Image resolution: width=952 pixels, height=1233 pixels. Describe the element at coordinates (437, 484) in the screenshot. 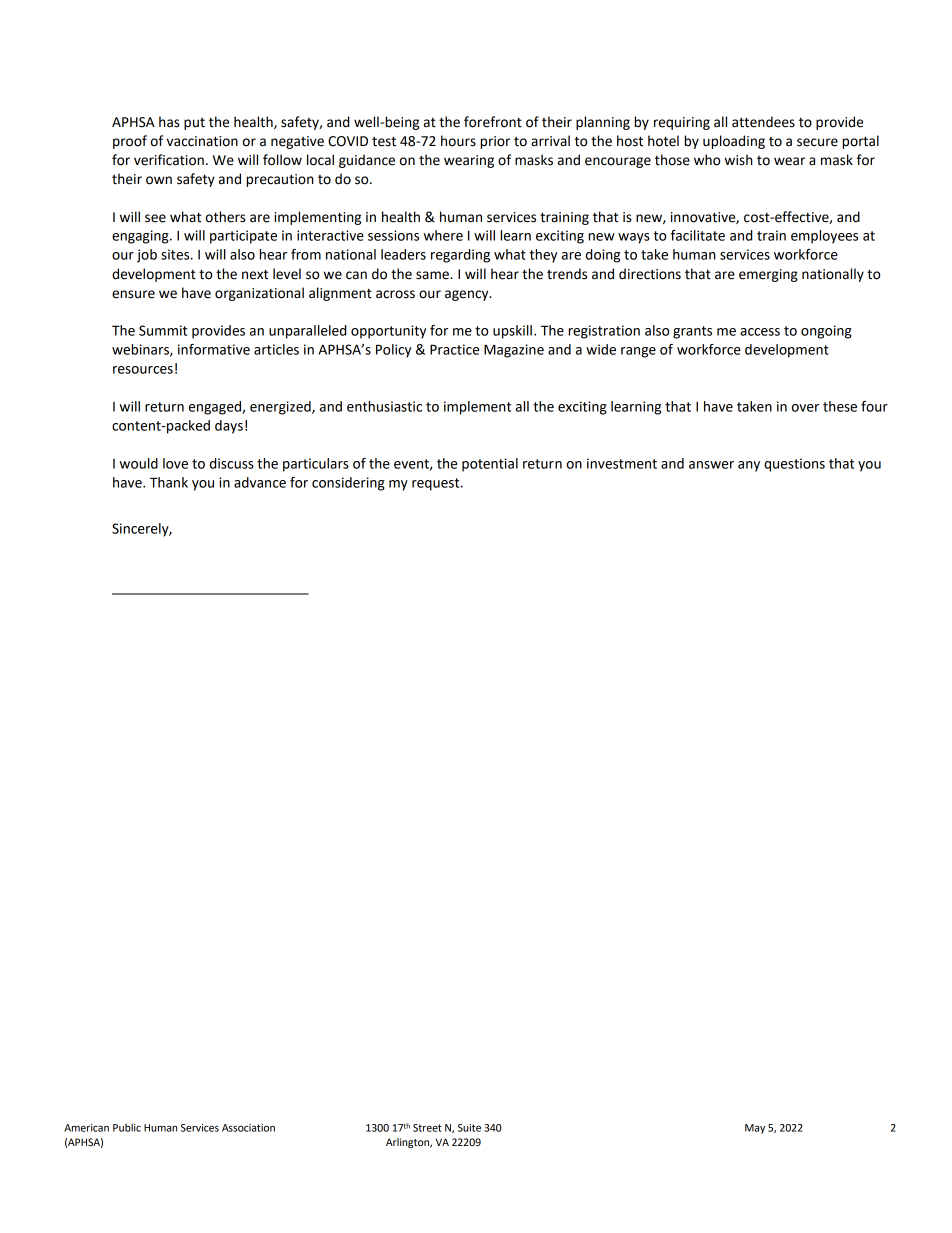

I see `request` at that location.
